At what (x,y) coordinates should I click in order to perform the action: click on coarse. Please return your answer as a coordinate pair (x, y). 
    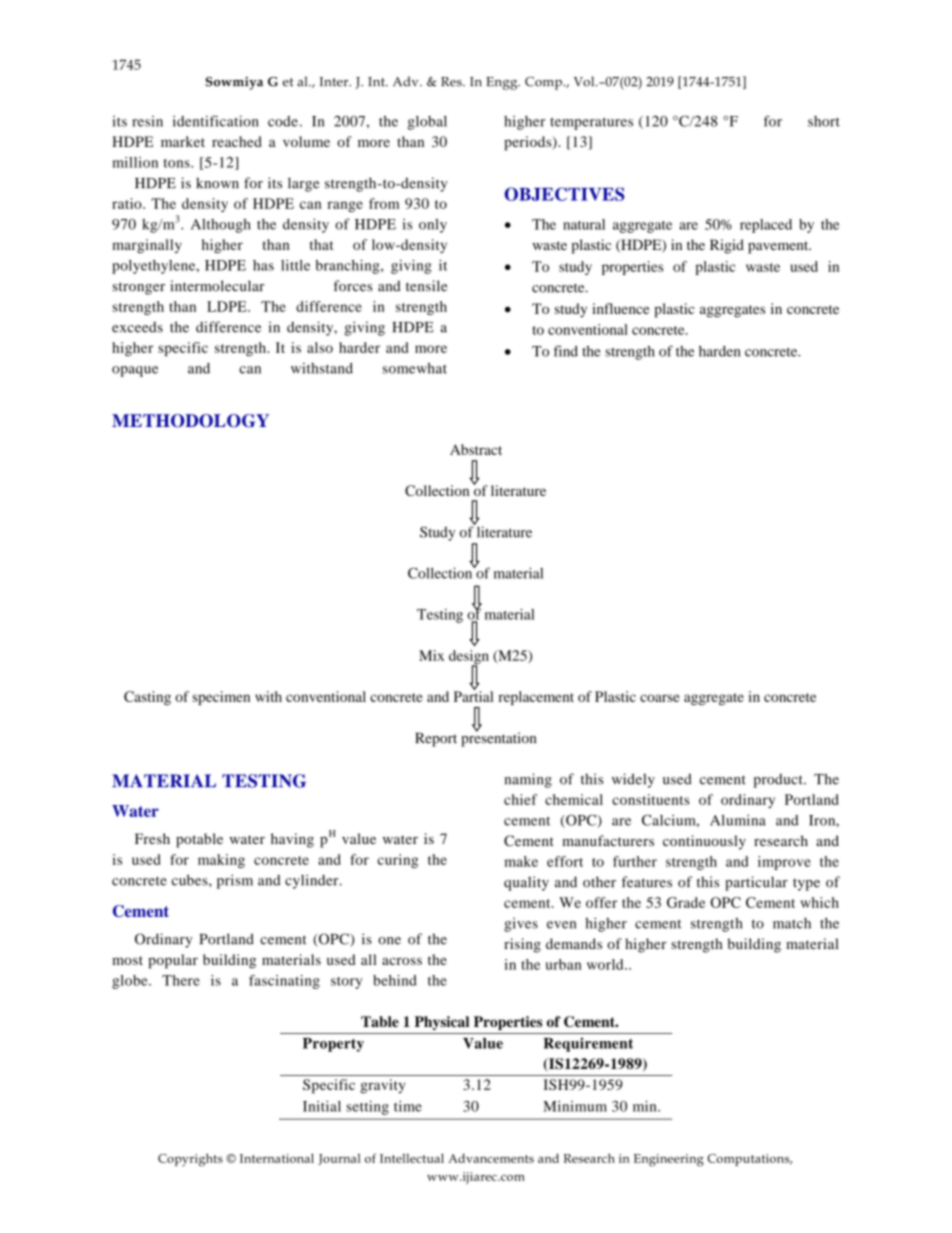
    Looking at the image, I should click on (660, 698).
